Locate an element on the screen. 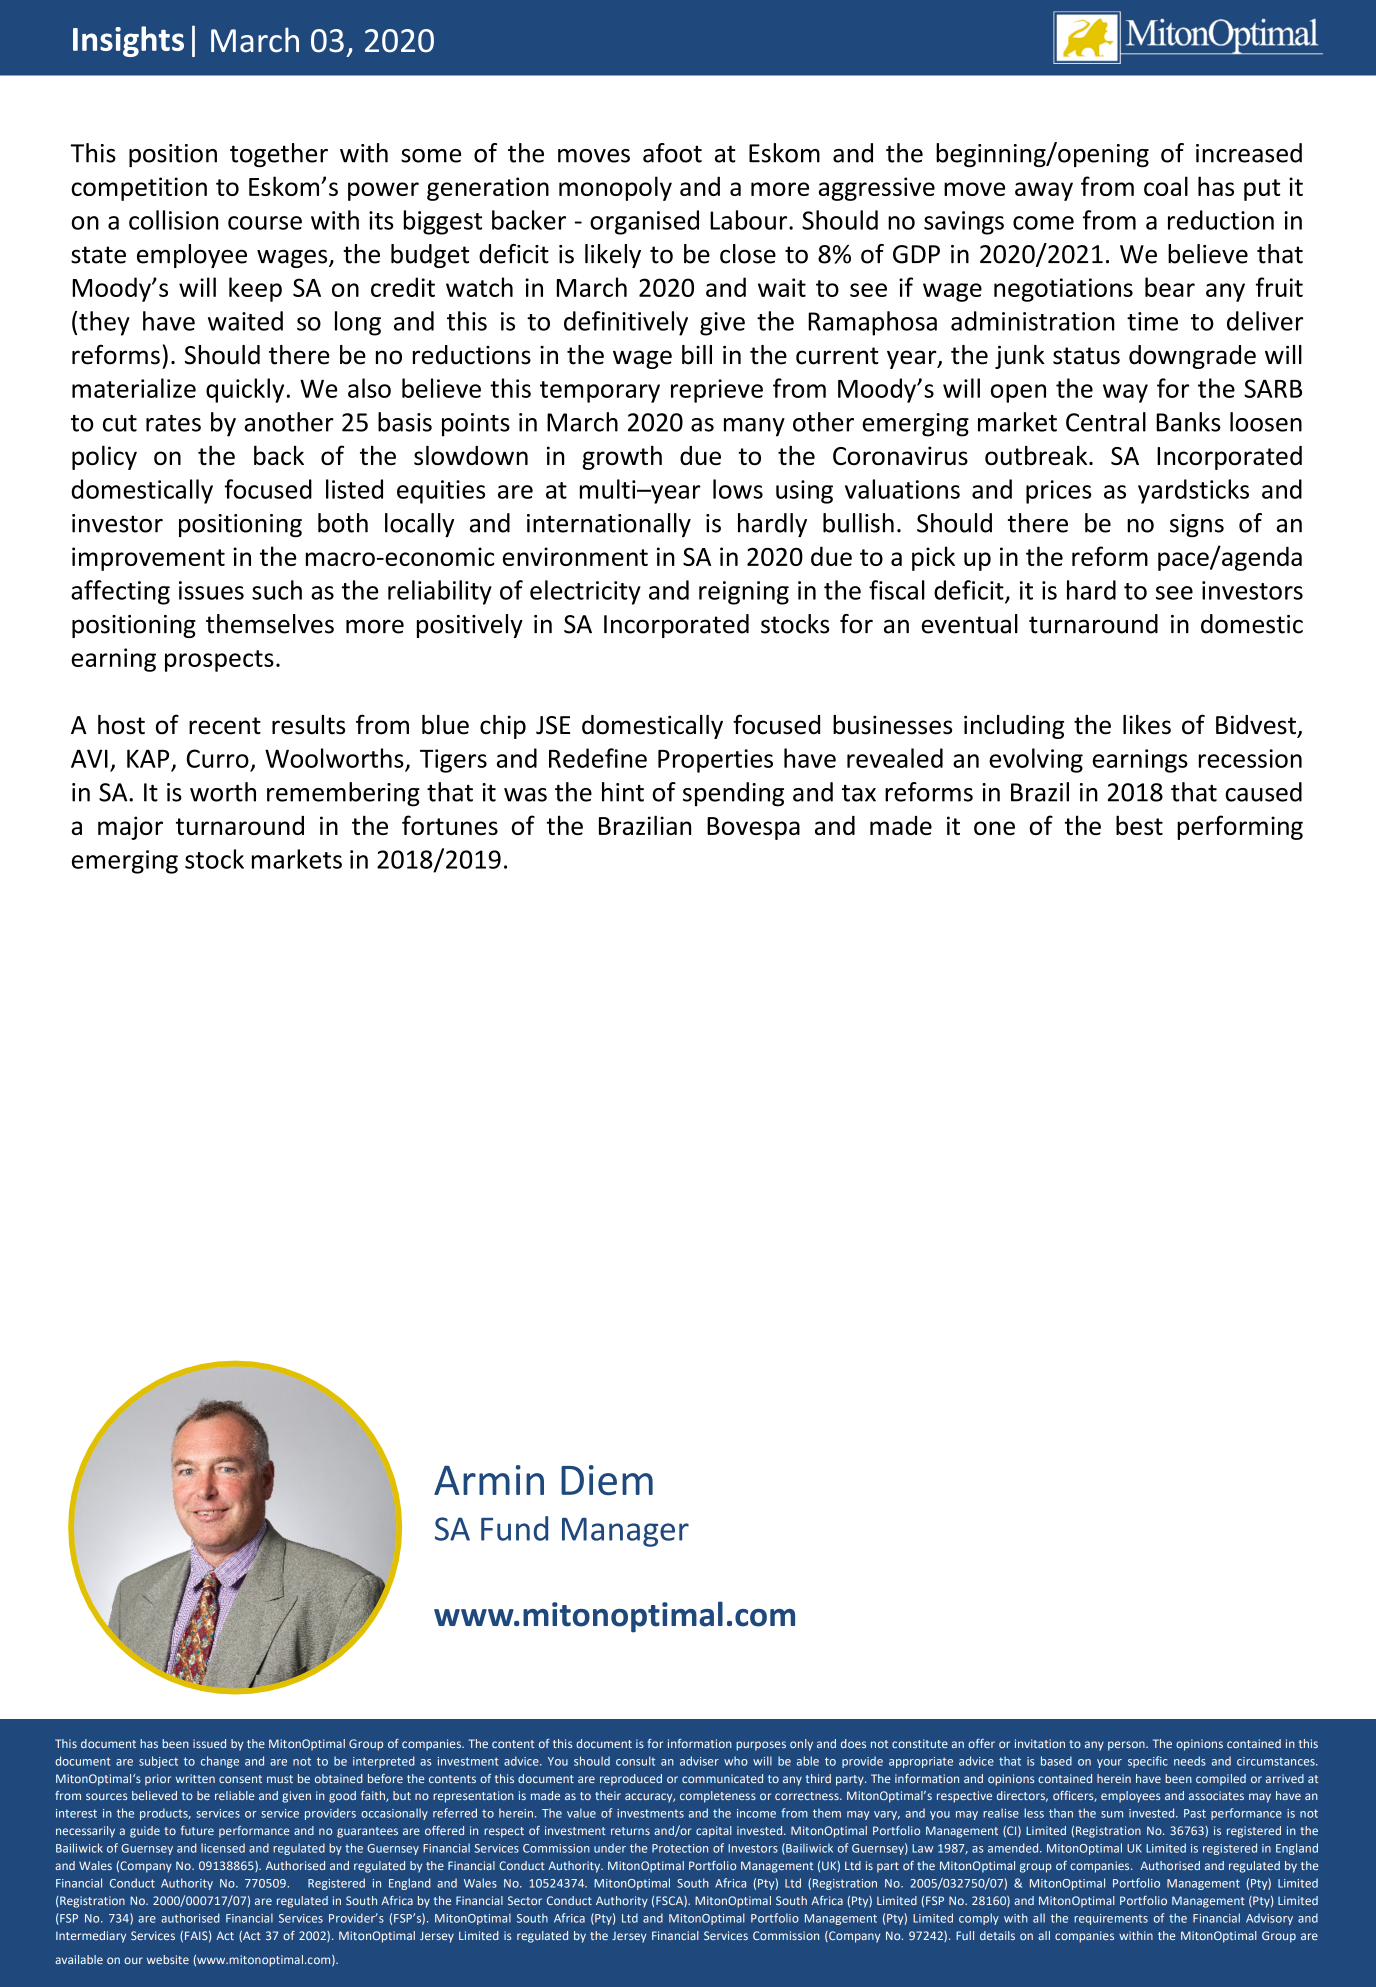 The image size is (1376, 1987). Protection is located at coordinates (680, 1848).
